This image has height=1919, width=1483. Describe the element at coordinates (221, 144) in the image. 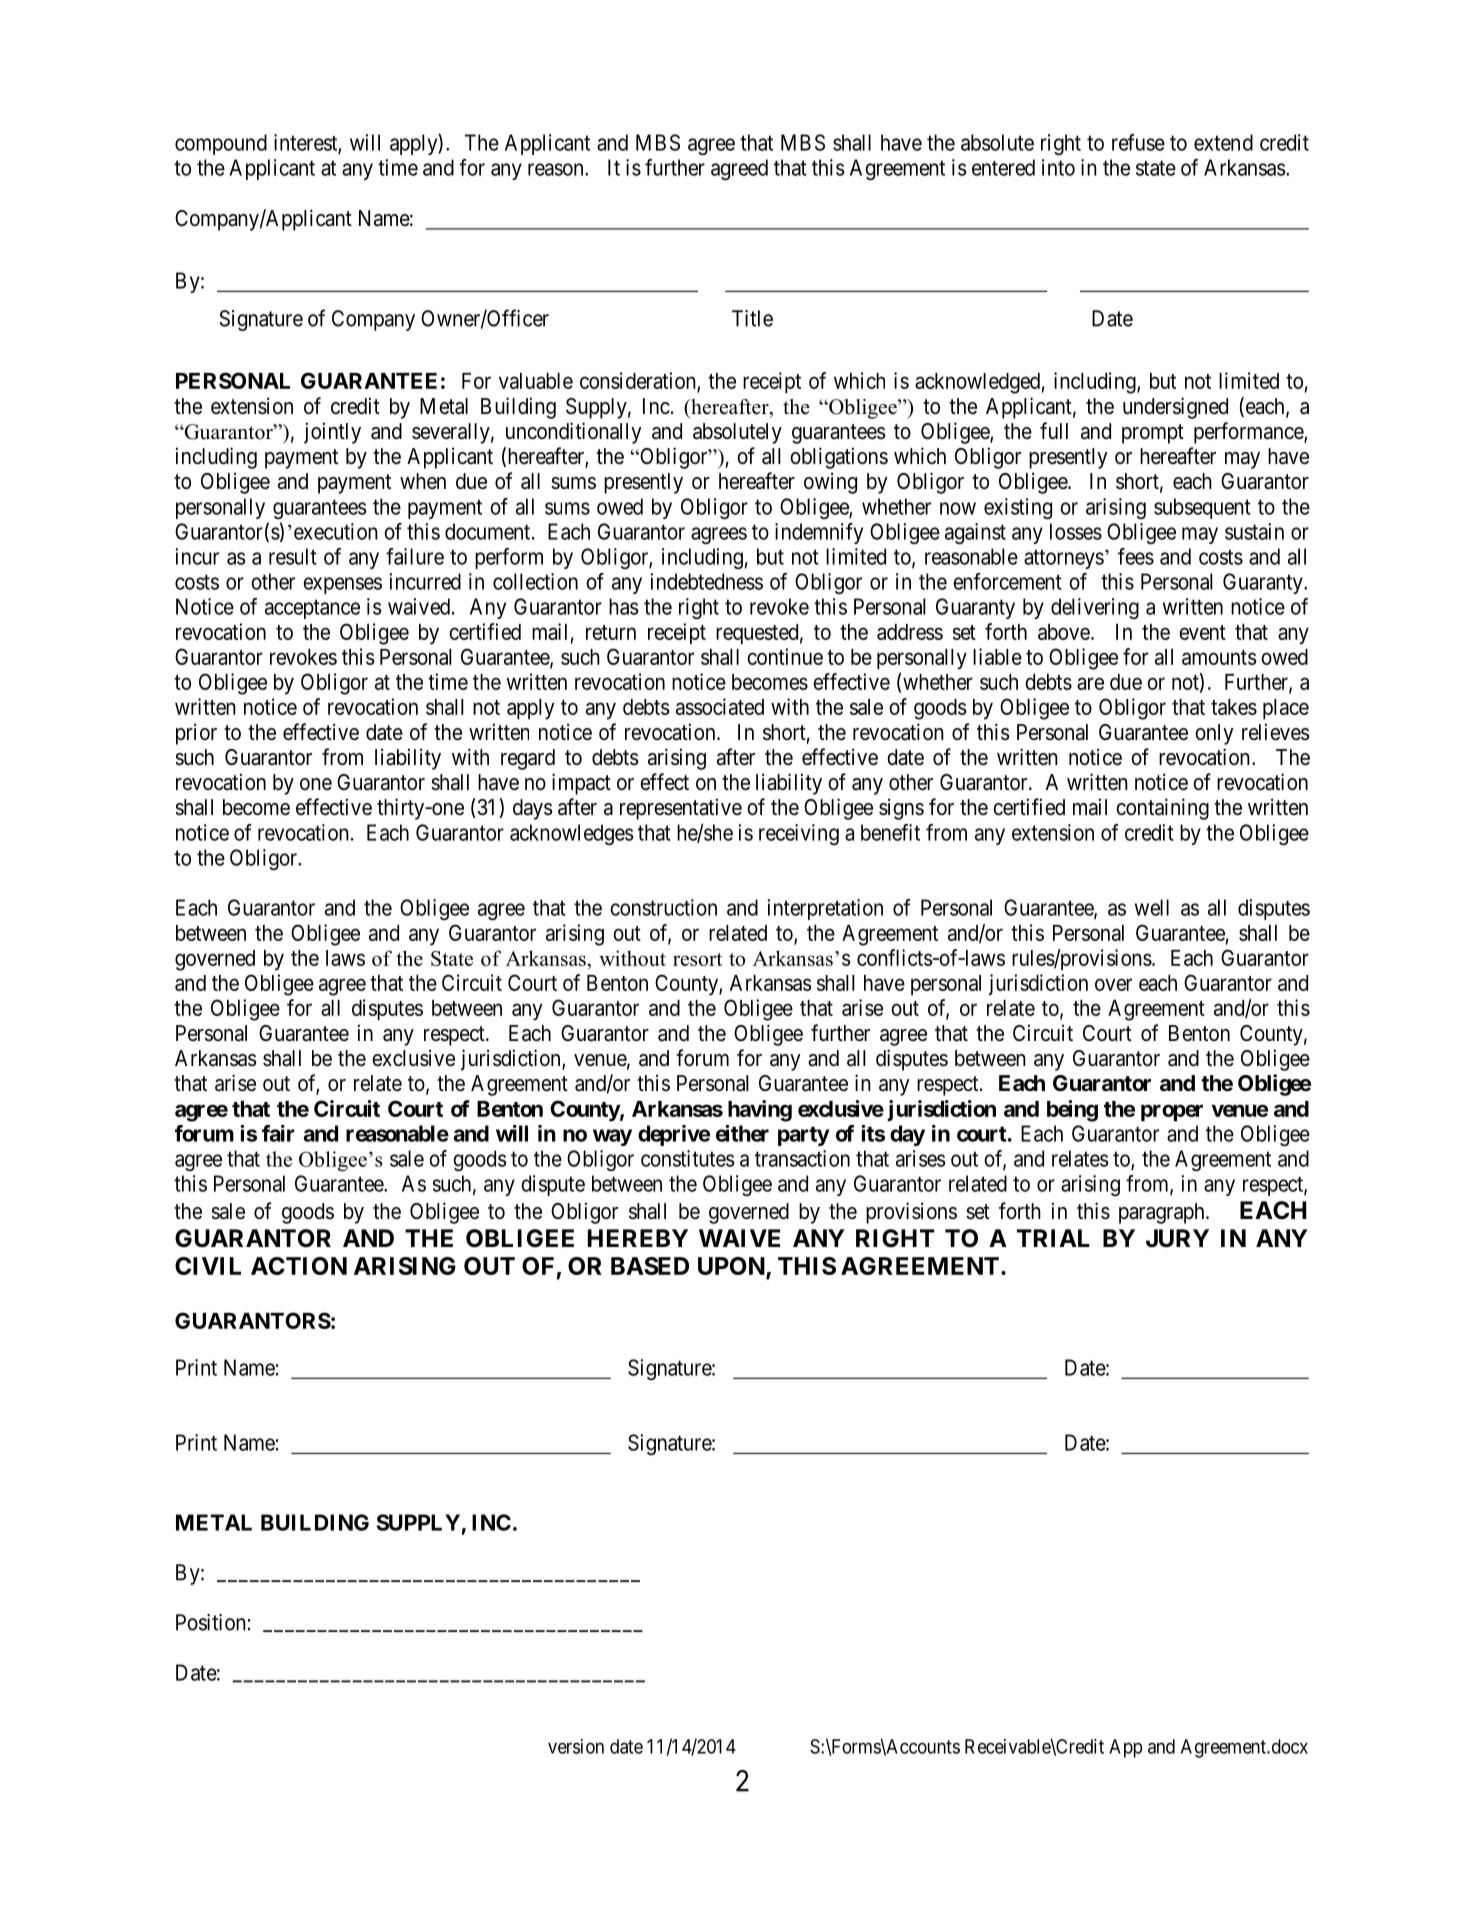

I see `compound` at that location.
